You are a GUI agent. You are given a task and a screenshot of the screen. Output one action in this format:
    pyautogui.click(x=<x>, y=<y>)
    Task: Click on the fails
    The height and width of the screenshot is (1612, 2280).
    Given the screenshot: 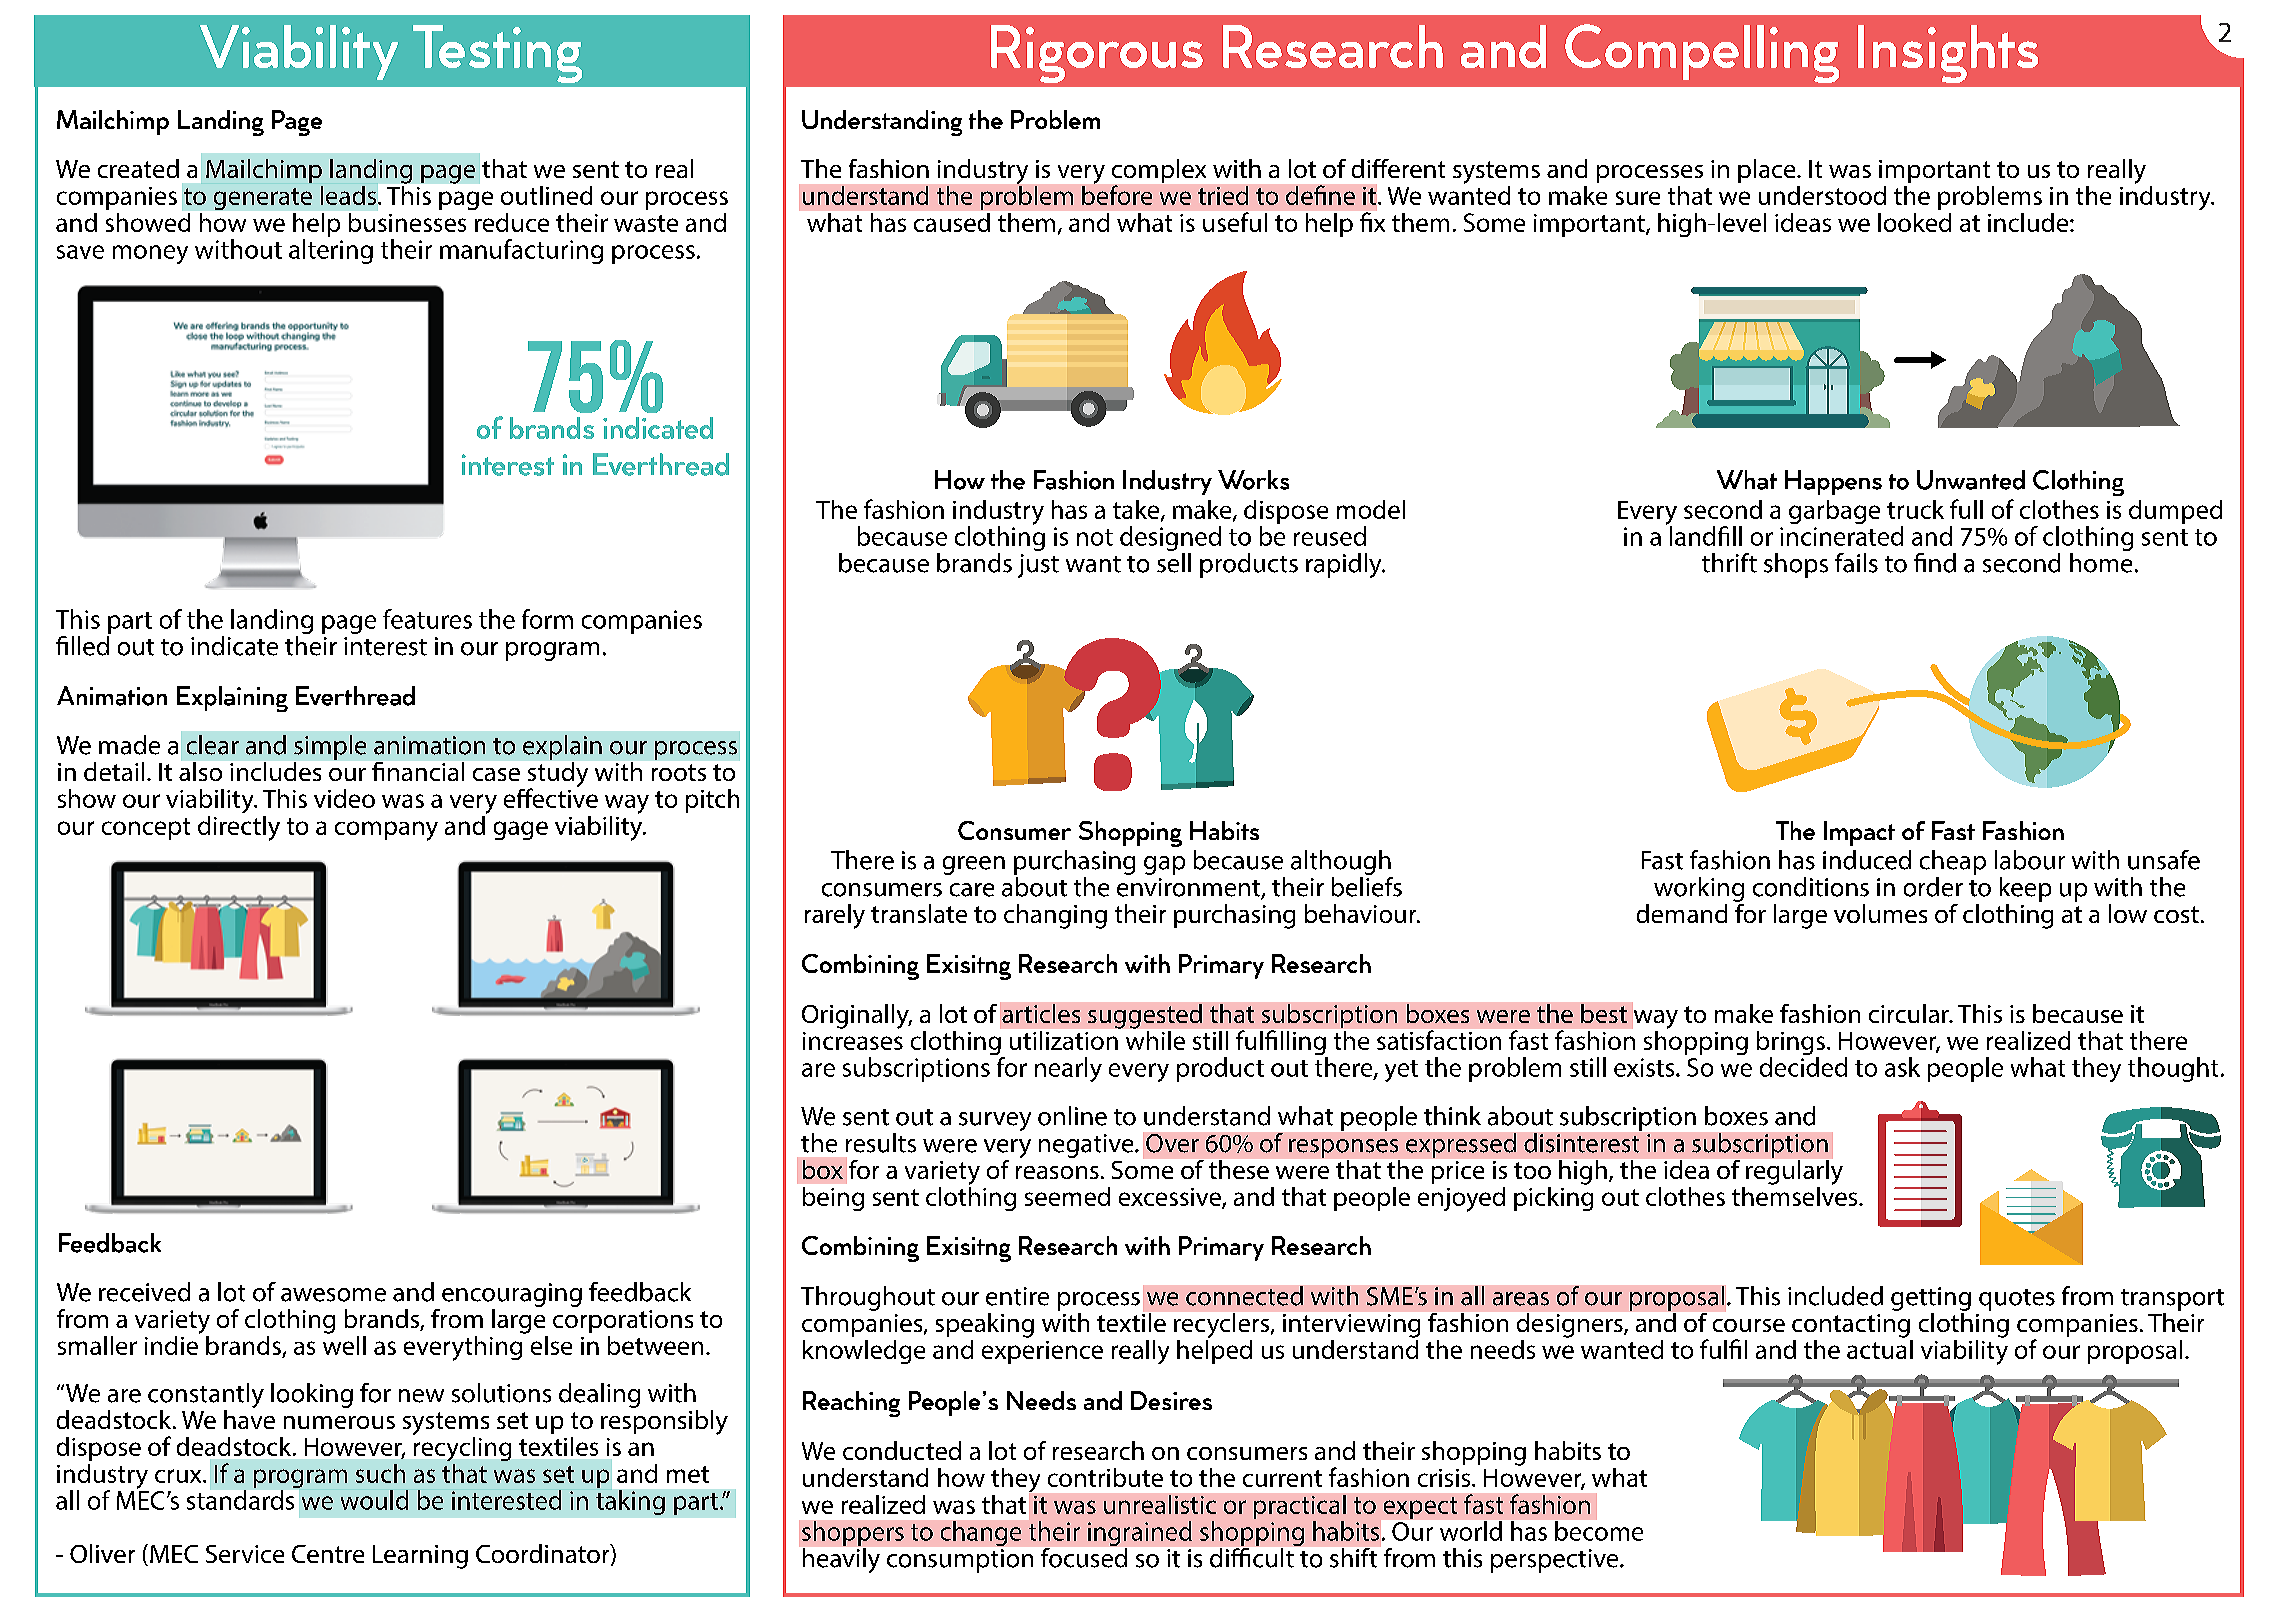 What is the action you would take?
    pyautogui.click(x=1856, y=563)
